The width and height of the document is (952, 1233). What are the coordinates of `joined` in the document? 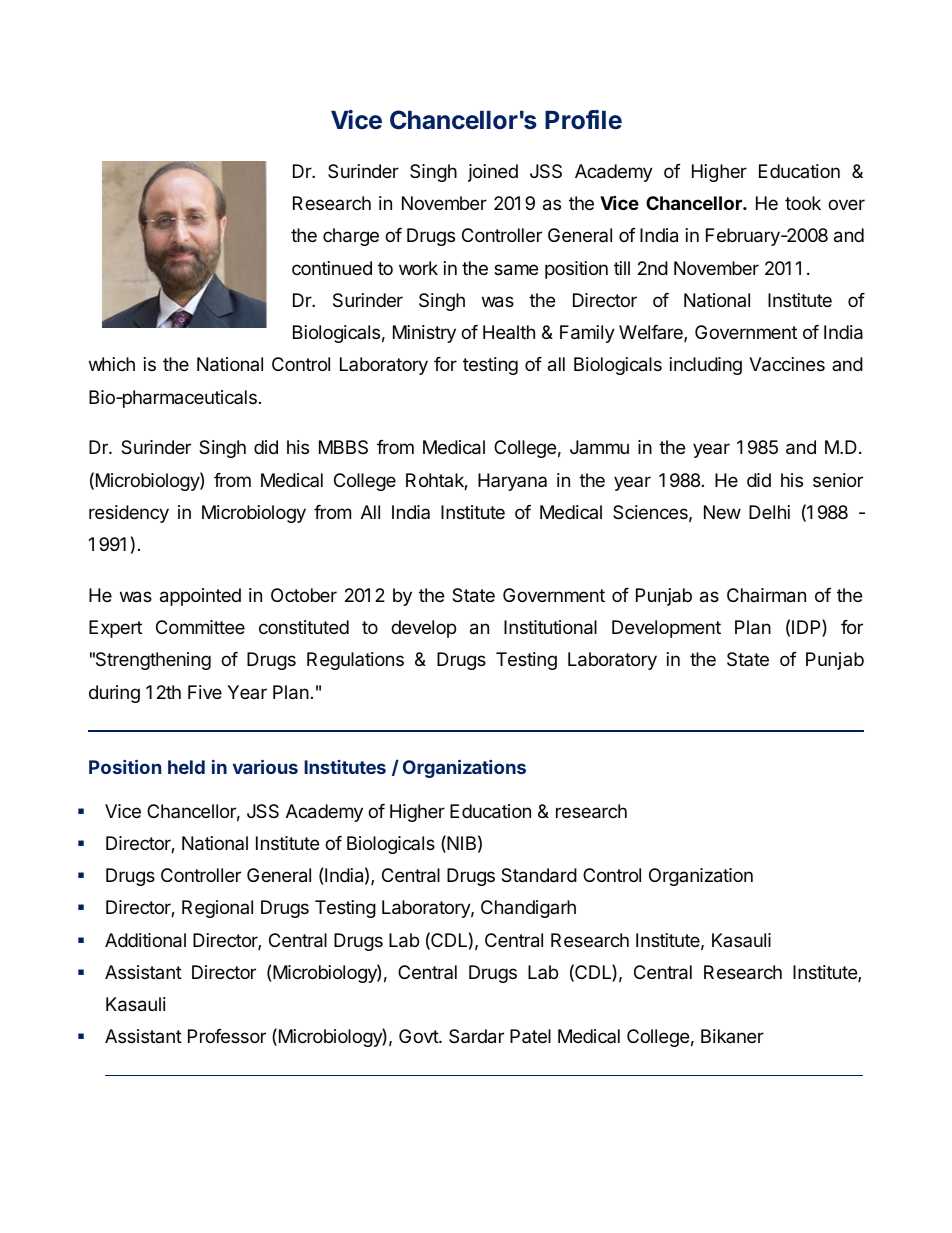 It's located at (493, 173).
